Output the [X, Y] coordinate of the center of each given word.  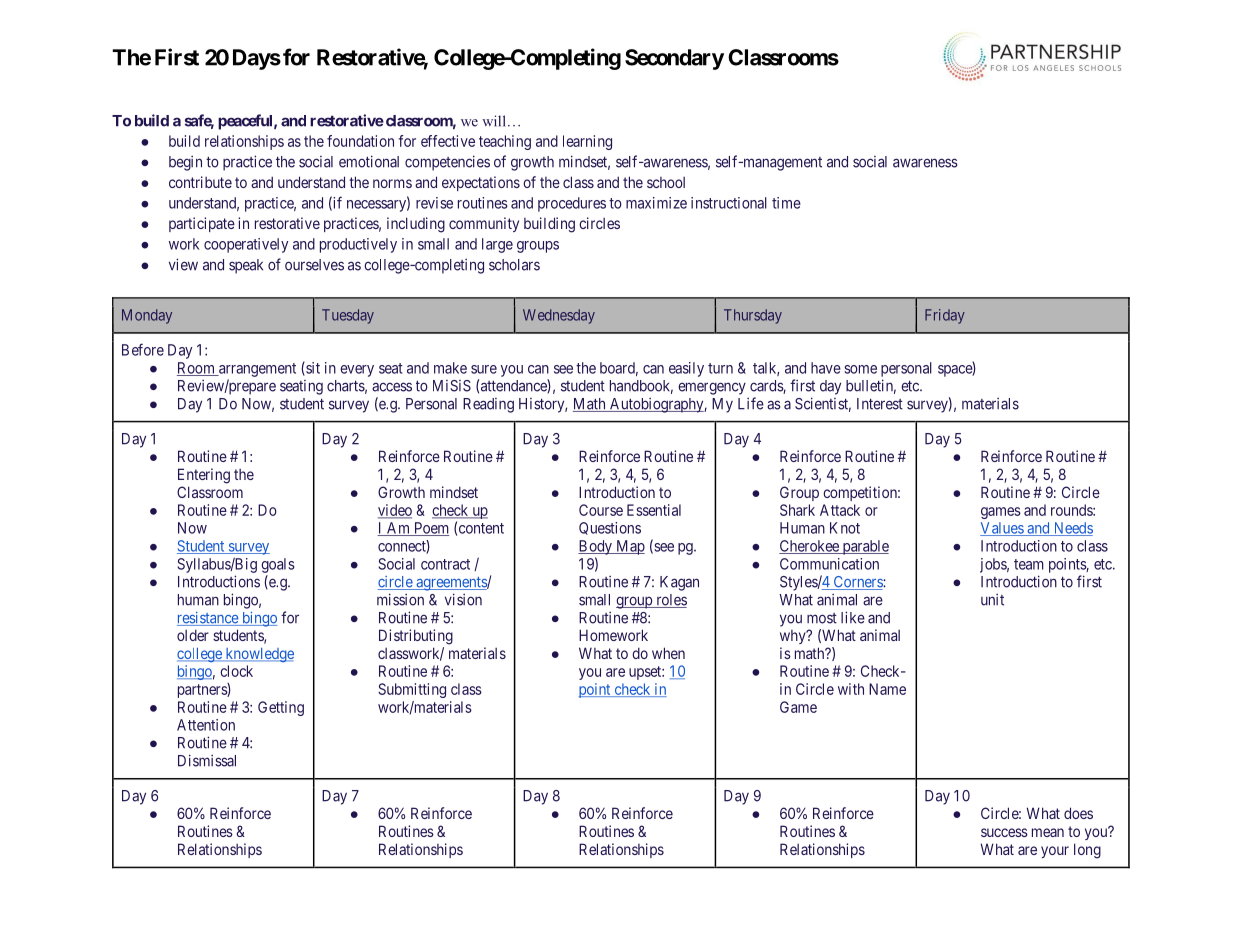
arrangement [256, 370]
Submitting [412, 690]
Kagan [679, 583]
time [786, 203]
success [1004, 832]
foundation [360, 141]
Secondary [674, 59]
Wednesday [559, 316]
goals [278, 565]
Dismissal [207, 760]
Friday [945, 316]
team [1029, 564]
